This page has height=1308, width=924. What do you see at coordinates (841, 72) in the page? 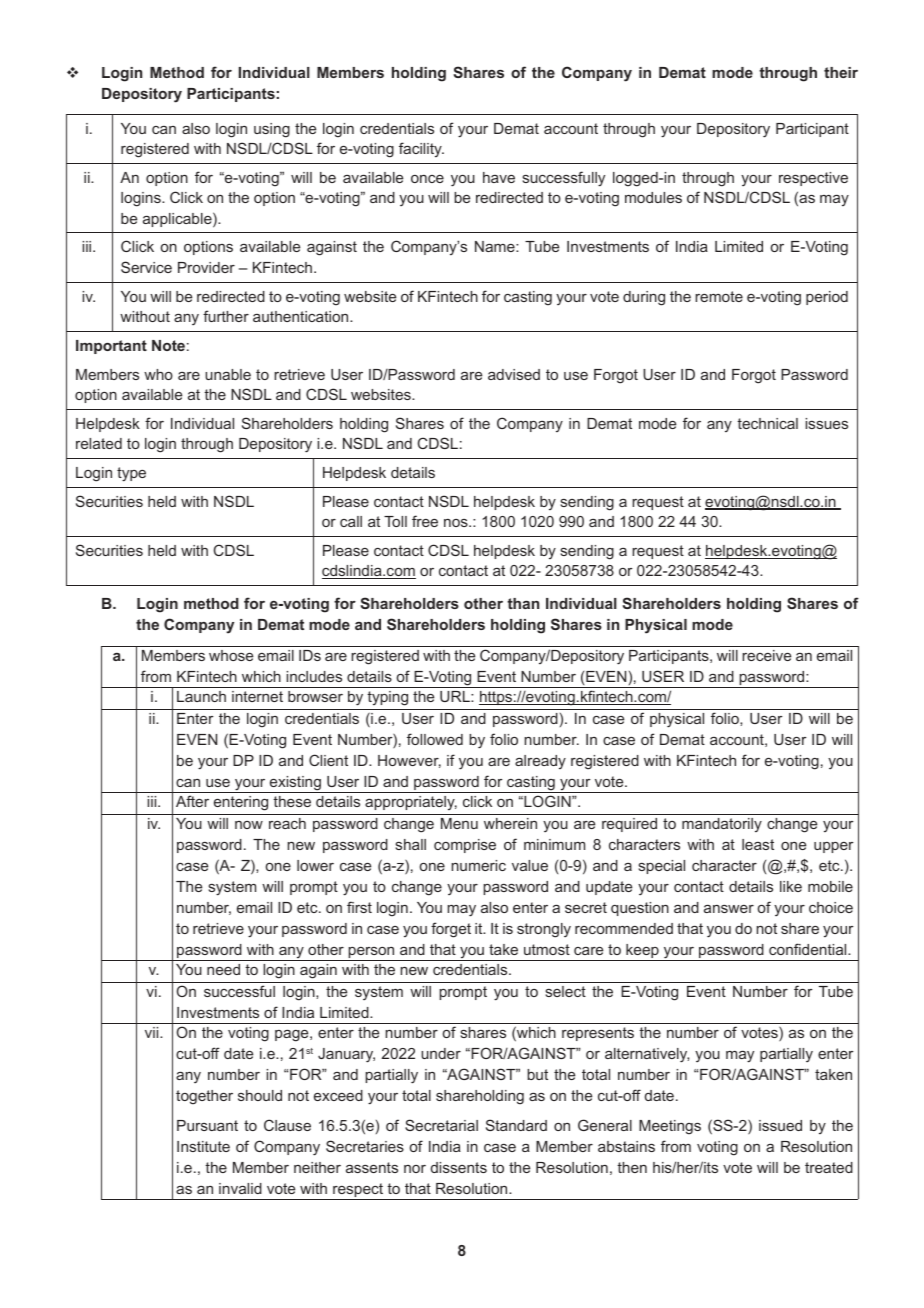
I see `their` at bounding box center [841, 72].
